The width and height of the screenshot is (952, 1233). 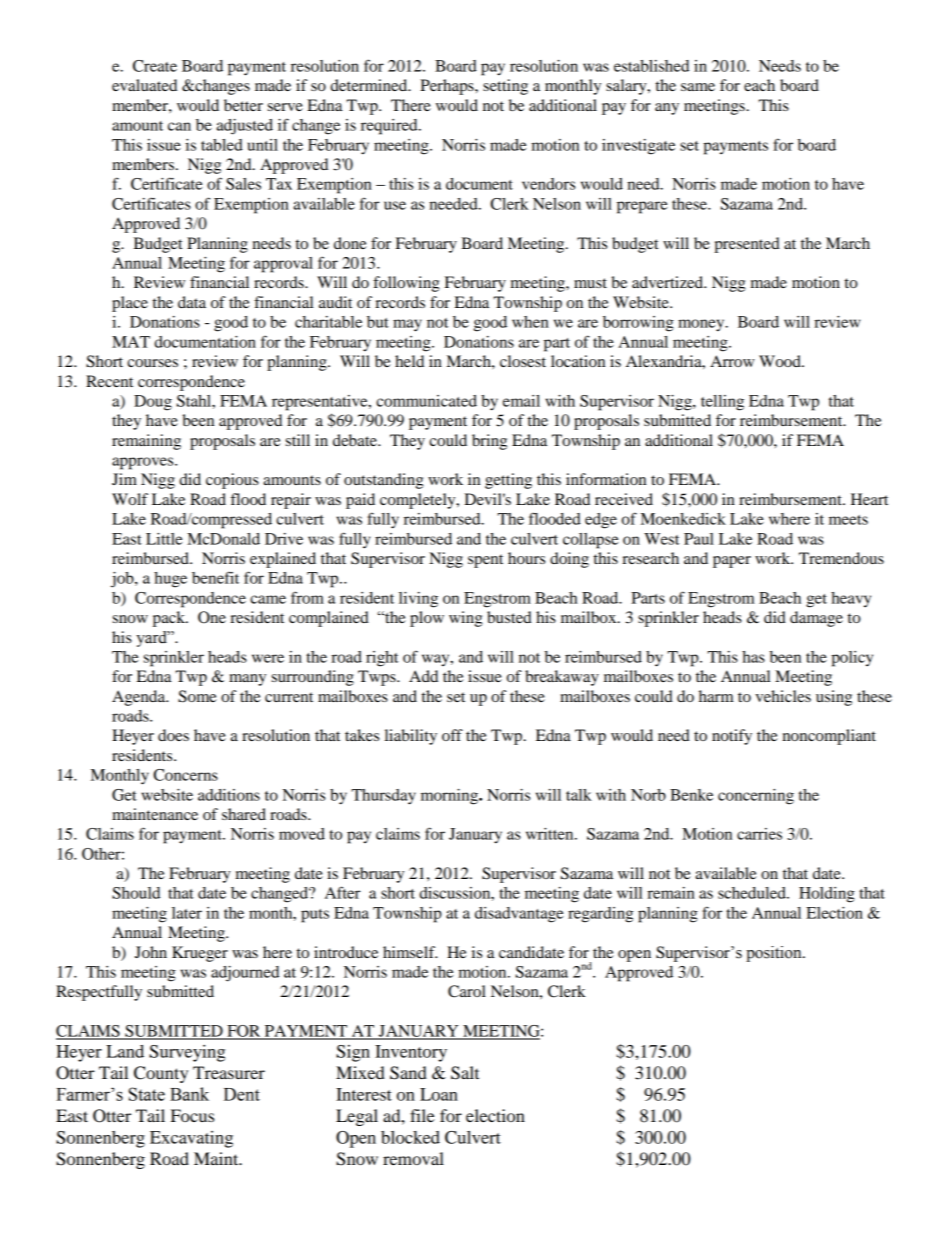 I want to click on scheduled, so click(x=753, y=893).
